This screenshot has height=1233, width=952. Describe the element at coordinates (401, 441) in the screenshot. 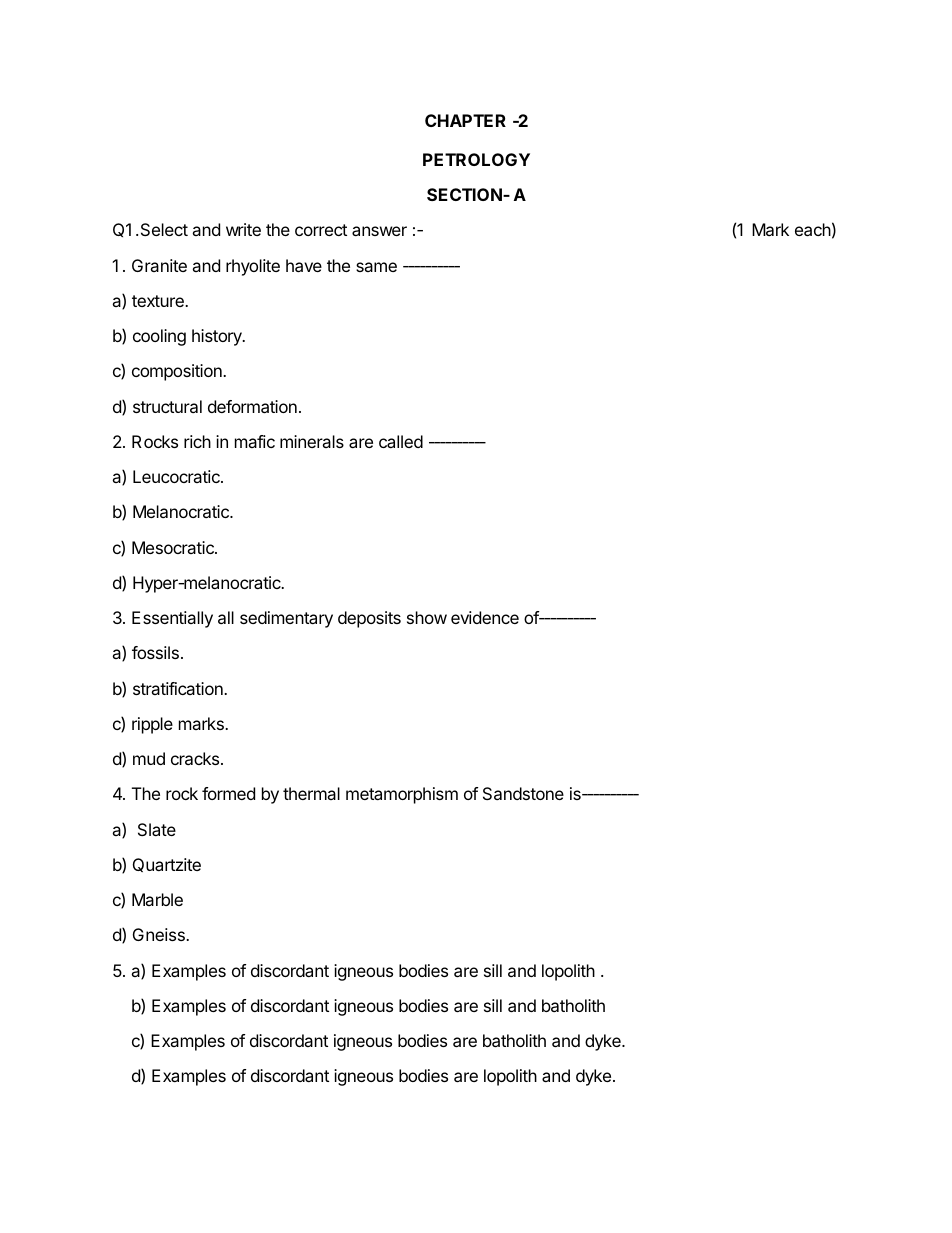

I see `called` at that location.
